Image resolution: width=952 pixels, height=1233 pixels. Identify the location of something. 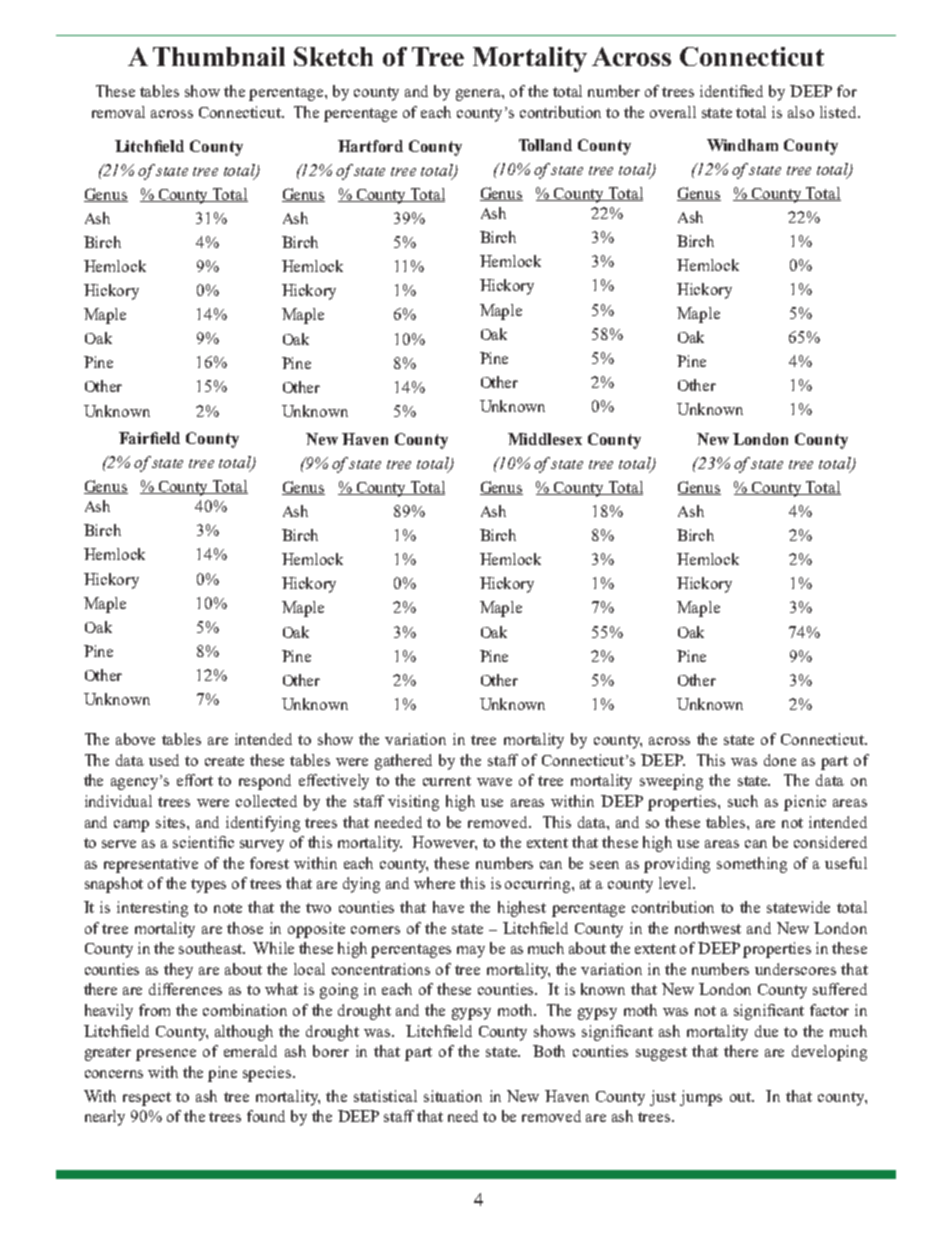
(752, 865).
